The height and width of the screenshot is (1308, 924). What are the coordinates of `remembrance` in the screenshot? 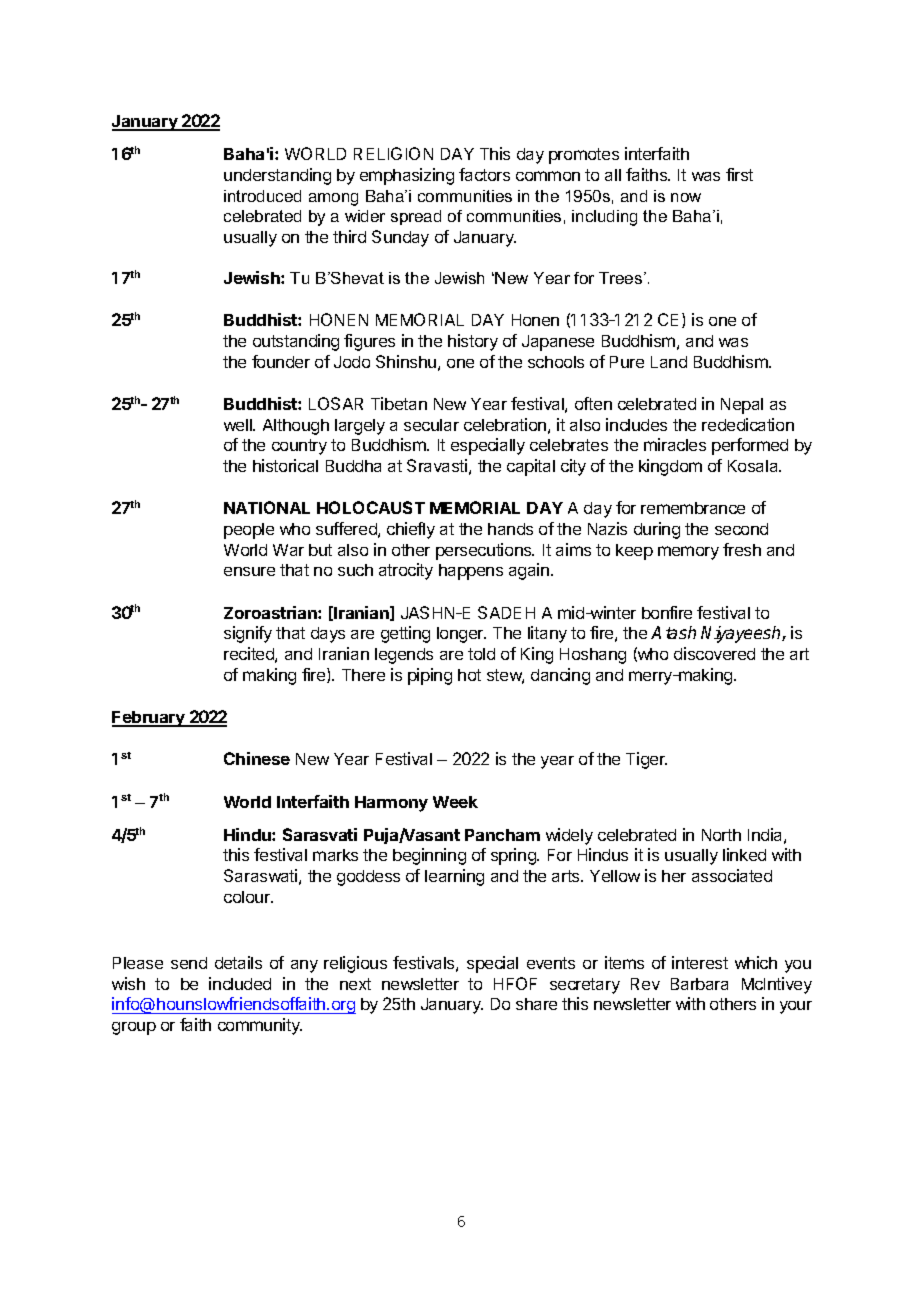 It's located at (693, 508).
